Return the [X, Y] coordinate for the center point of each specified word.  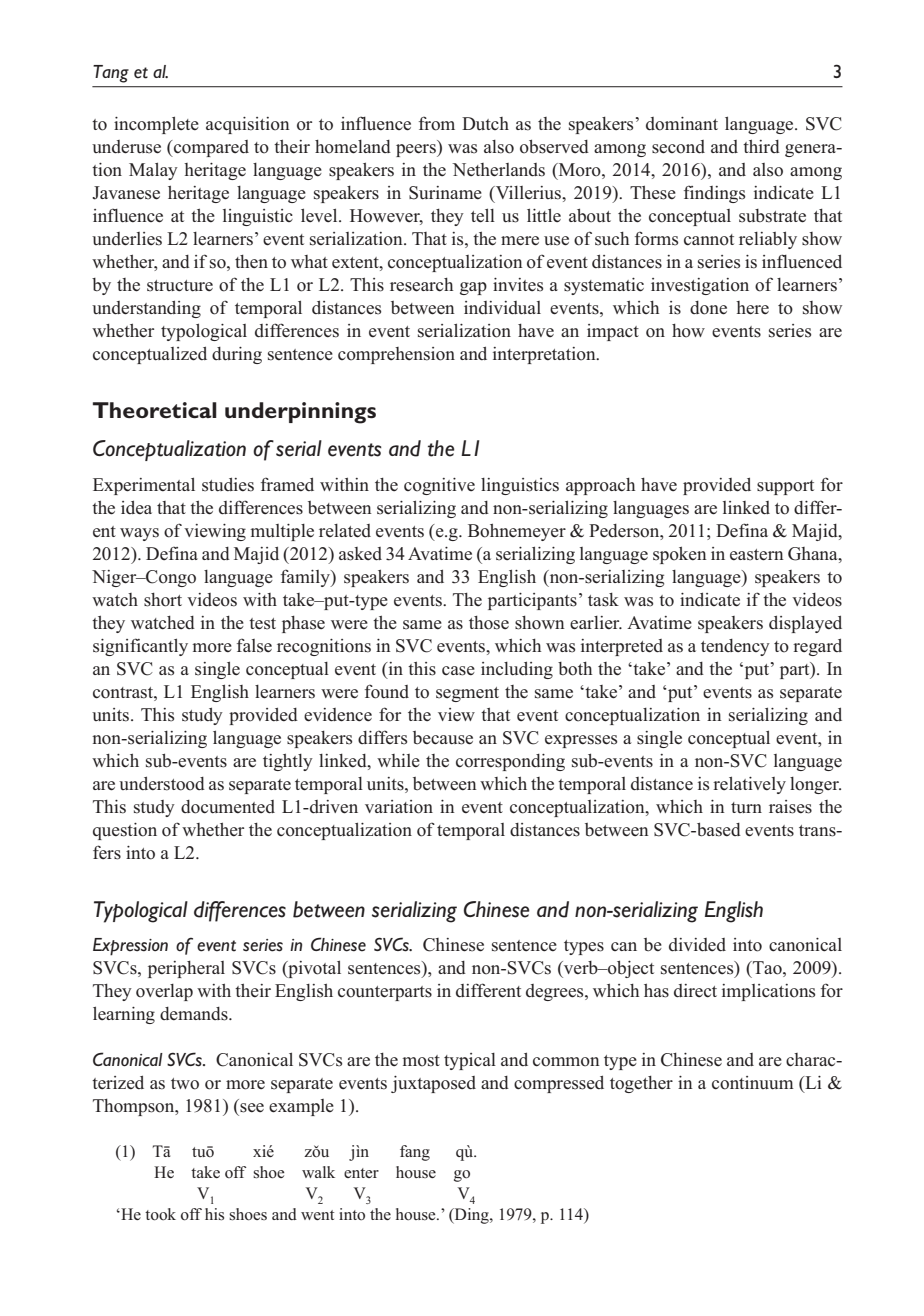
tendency [735, 647]
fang [415, 1153]
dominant [682, 124]
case [458, 671]
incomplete [156, 125]
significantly [140, 647]
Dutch [485, 123]
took [160, 1214]
